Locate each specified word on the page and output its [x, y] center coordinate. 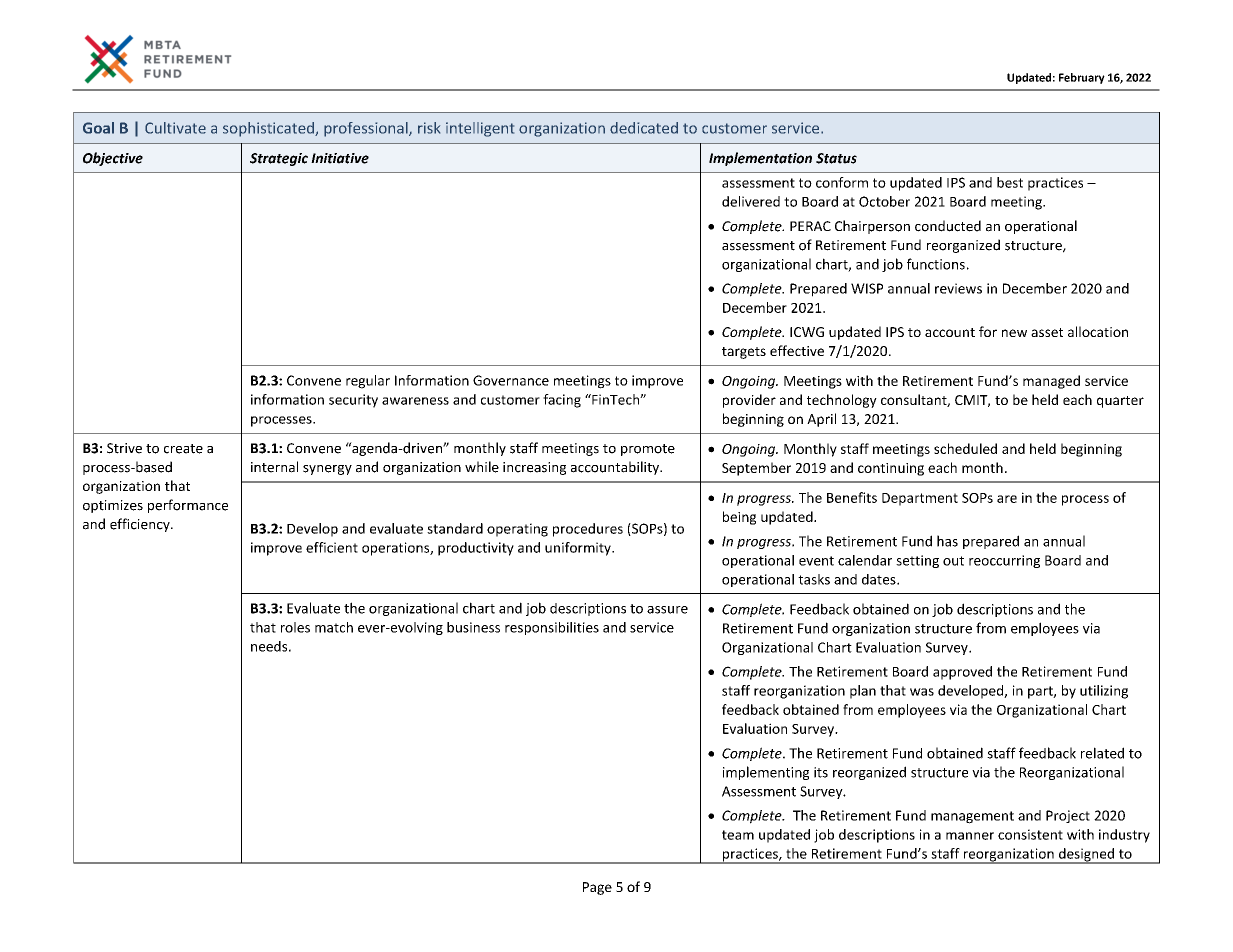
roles [295, 627]
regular [368, 382]
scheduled [965, 448]
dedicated [644, 128]
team [738, 835]
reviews [958, 288]
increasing [534, 468]
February [1082, 78]
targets [744, 353]
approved [962, 673]
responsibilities [552, 628]
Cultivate [175, 128]
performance [188, 506]
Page [597, 888]
